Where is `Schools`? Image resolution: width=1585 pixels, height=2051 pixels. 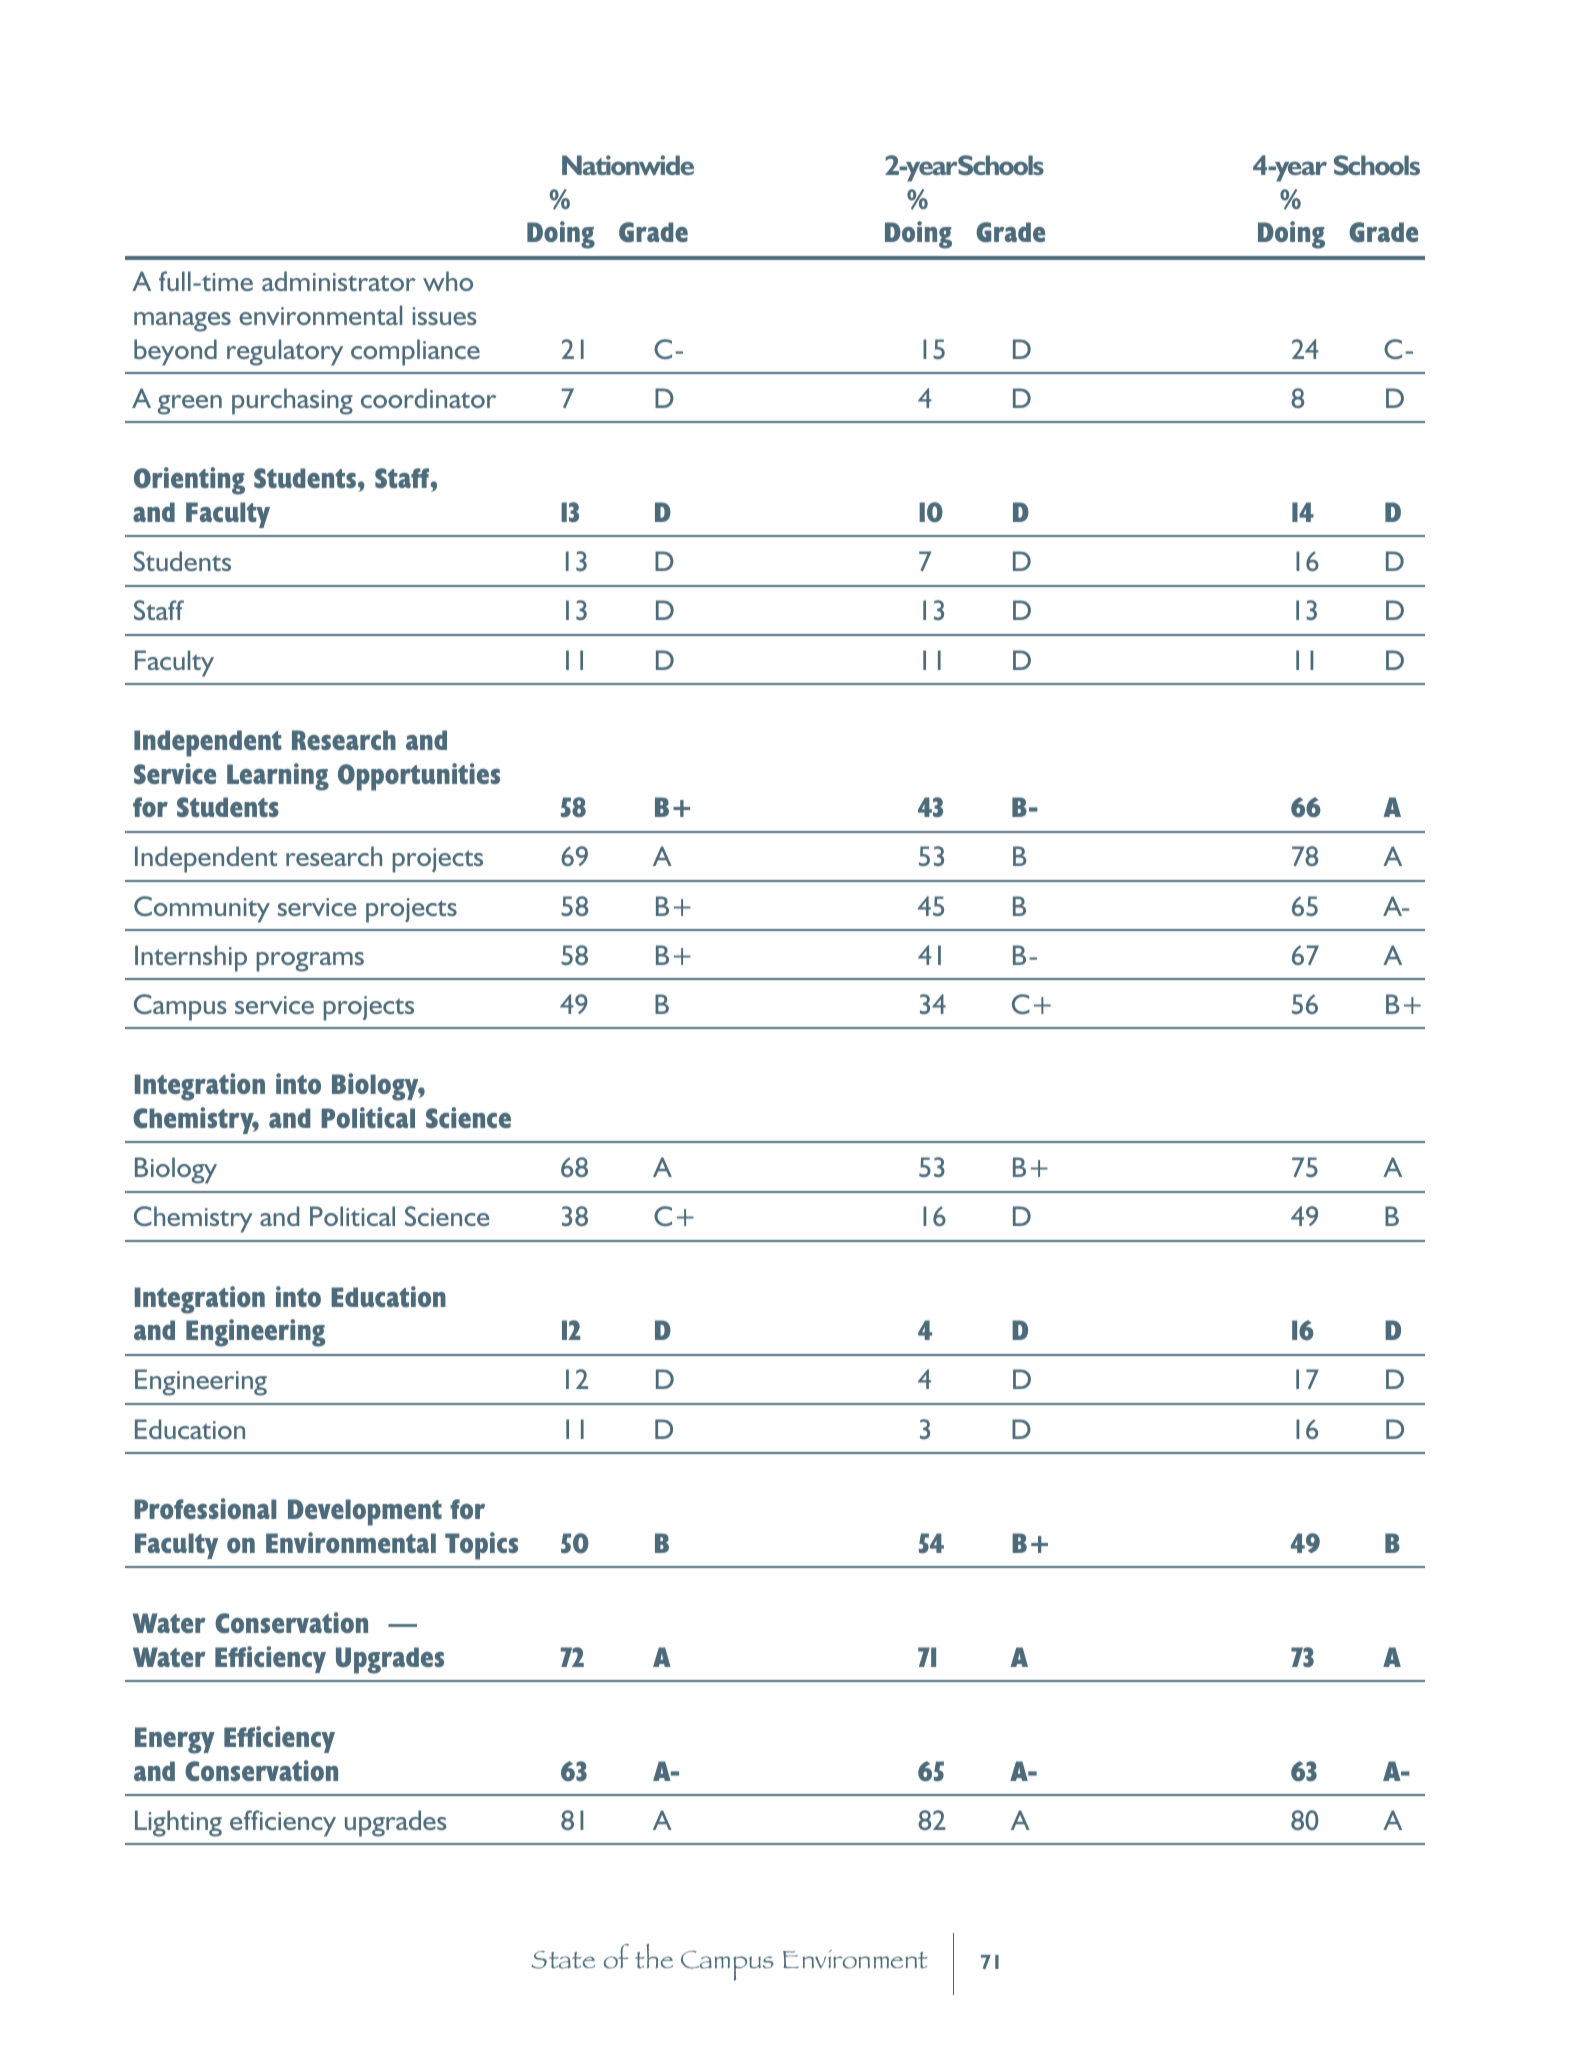 Schools is located at coordinates (1377, 165).
